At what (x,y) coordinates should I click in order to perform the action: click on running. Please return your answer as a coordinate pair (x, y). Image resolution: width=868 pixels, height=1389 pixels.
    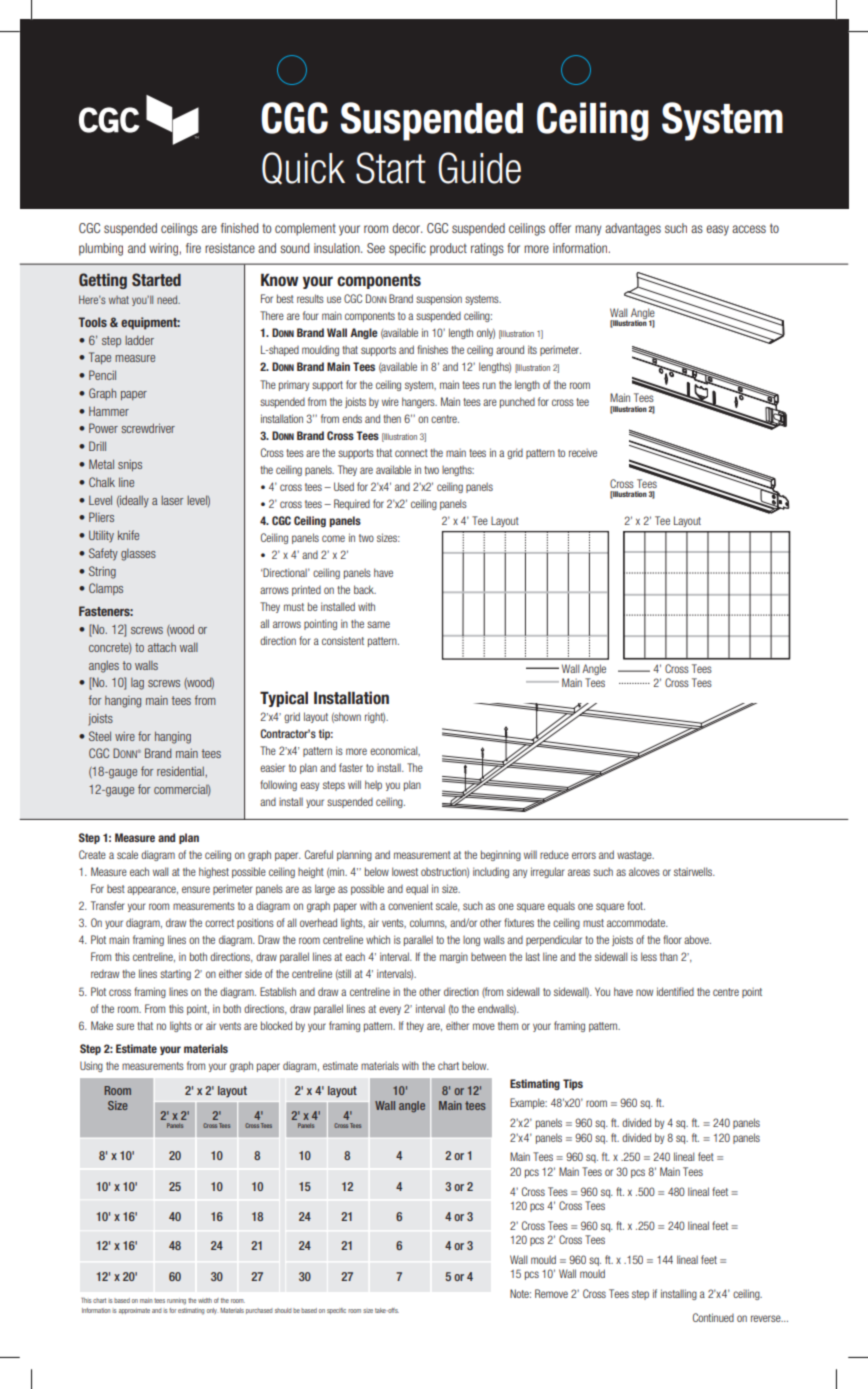
    Looking at the image, I should click on (176, 1301).
